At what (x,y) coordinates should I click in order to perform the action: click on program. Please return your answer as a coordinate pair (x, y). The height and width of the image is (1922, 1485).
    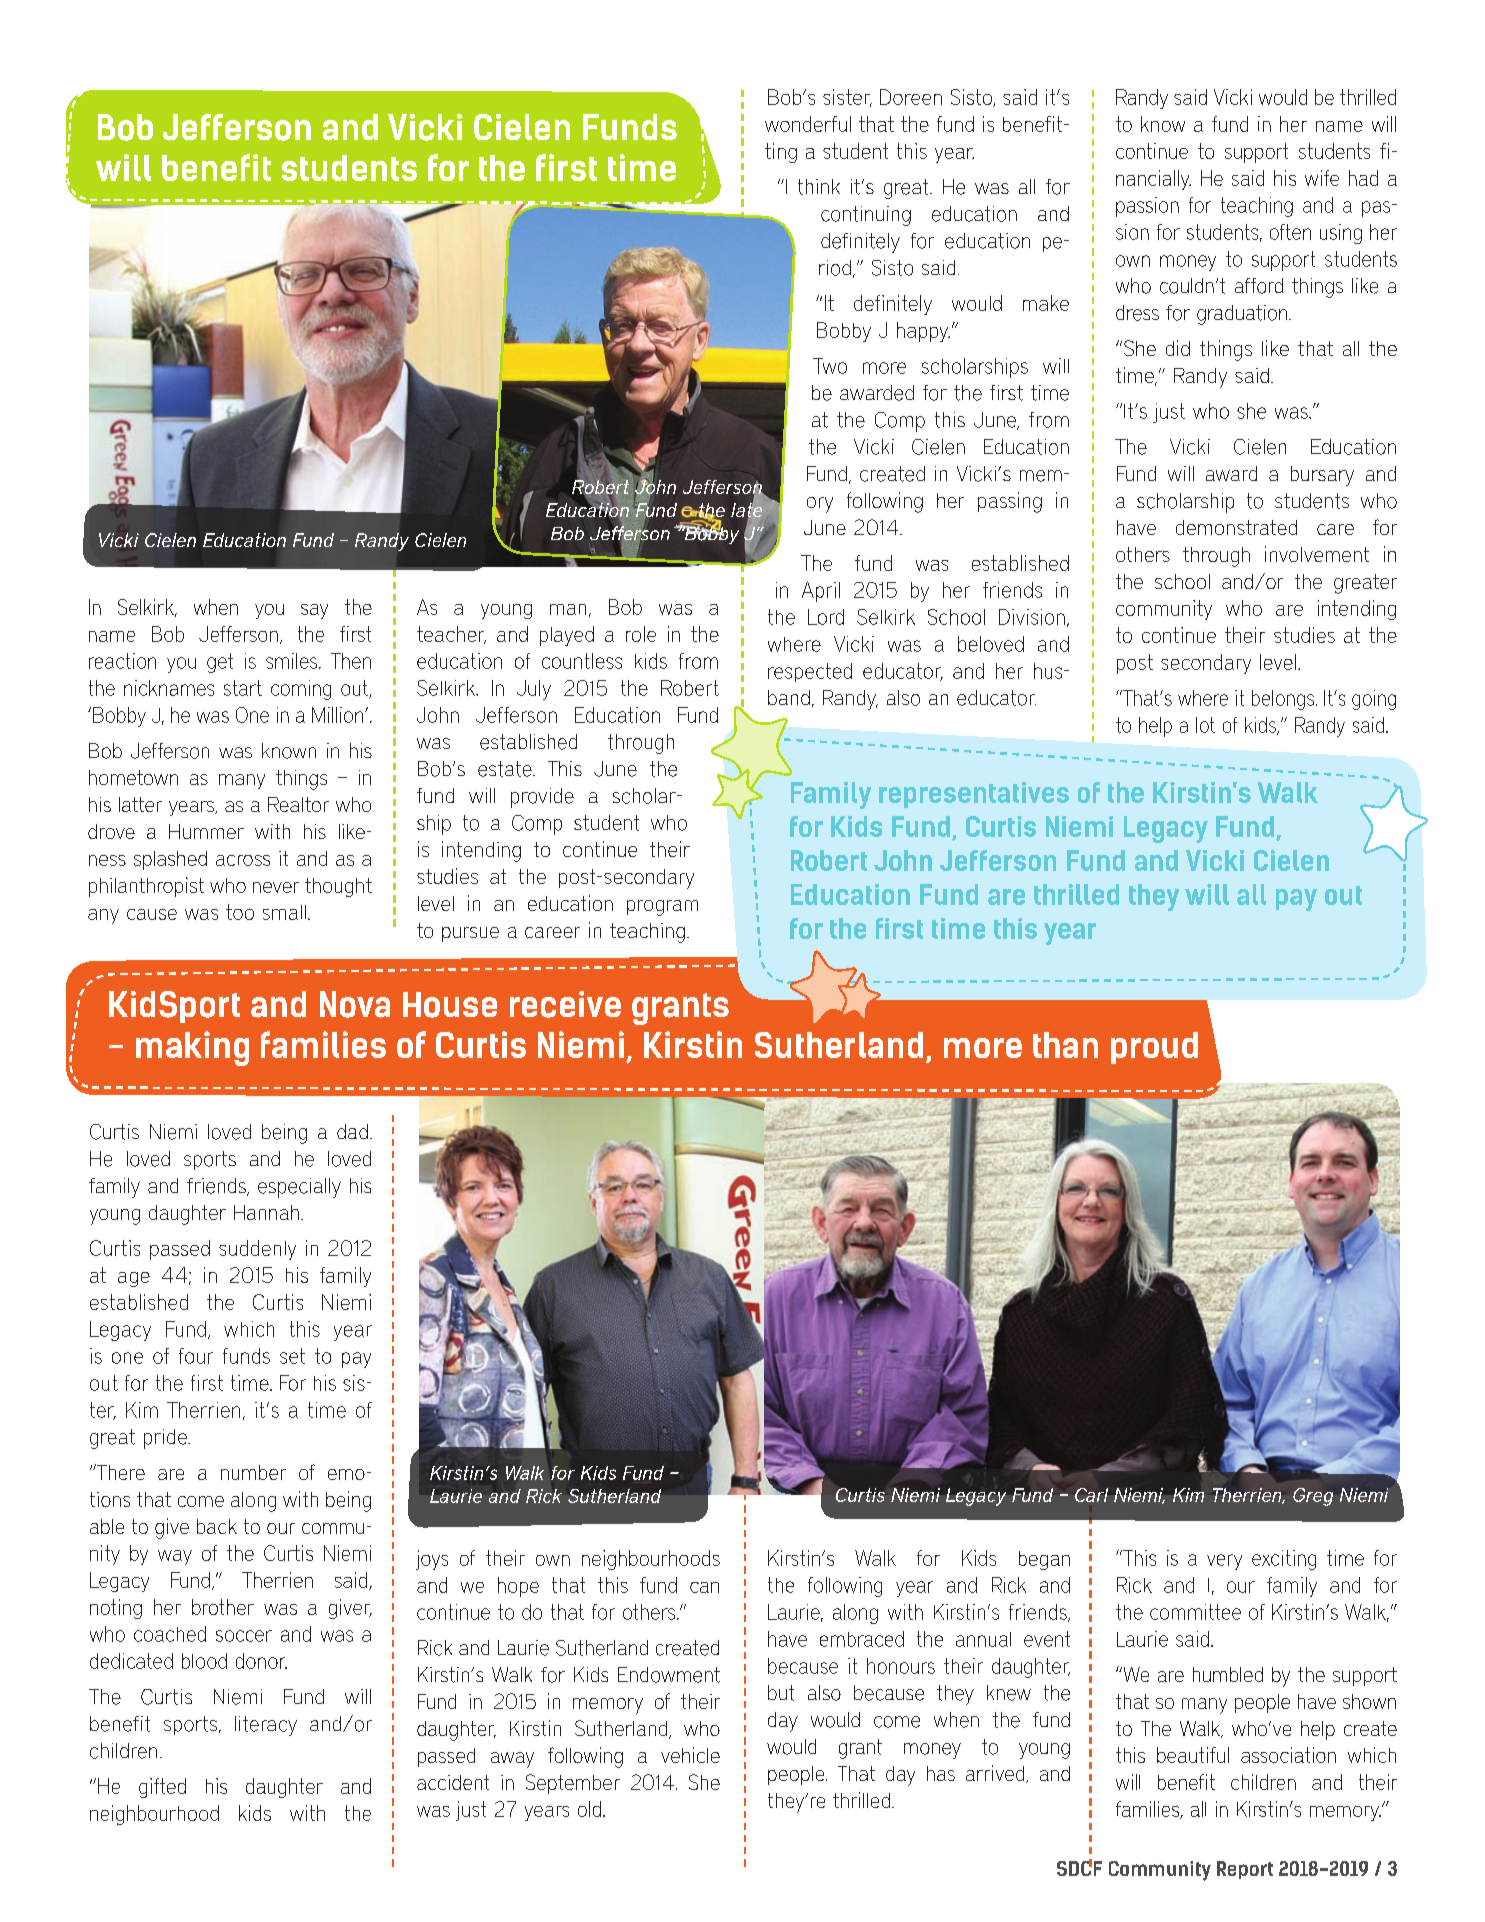
    Looking at the image, I should click on (662, 908).
